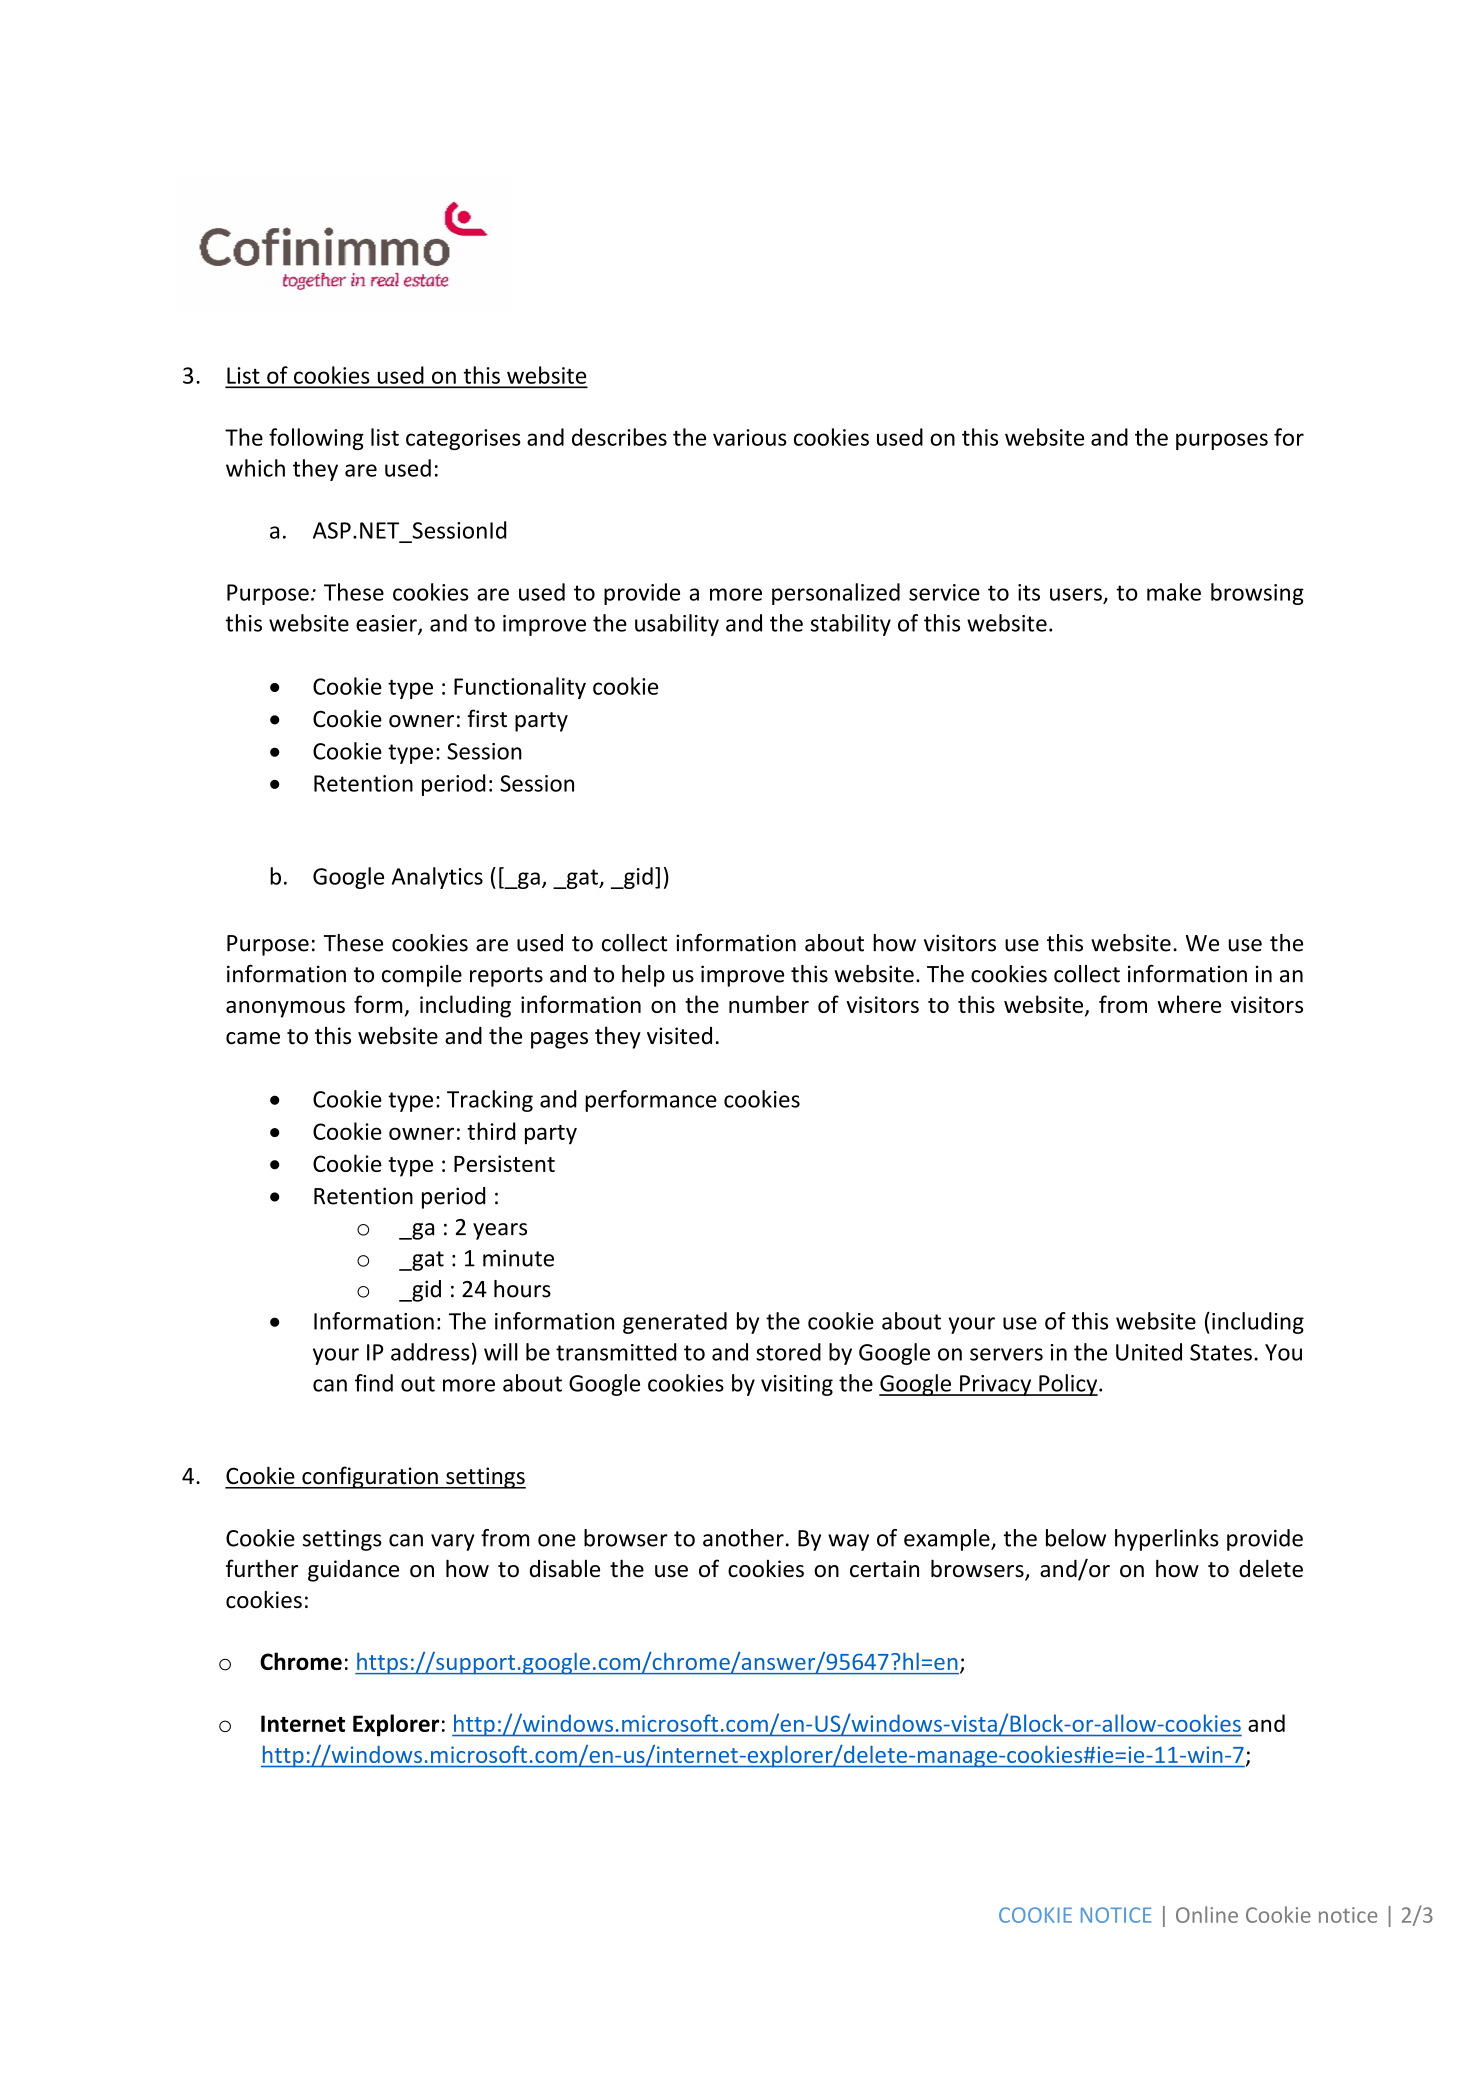 This screenshot has height=2091, width=1478. Describe the element at coordinates (1149, 1352) in the screenshot. I see `United` at that location.
